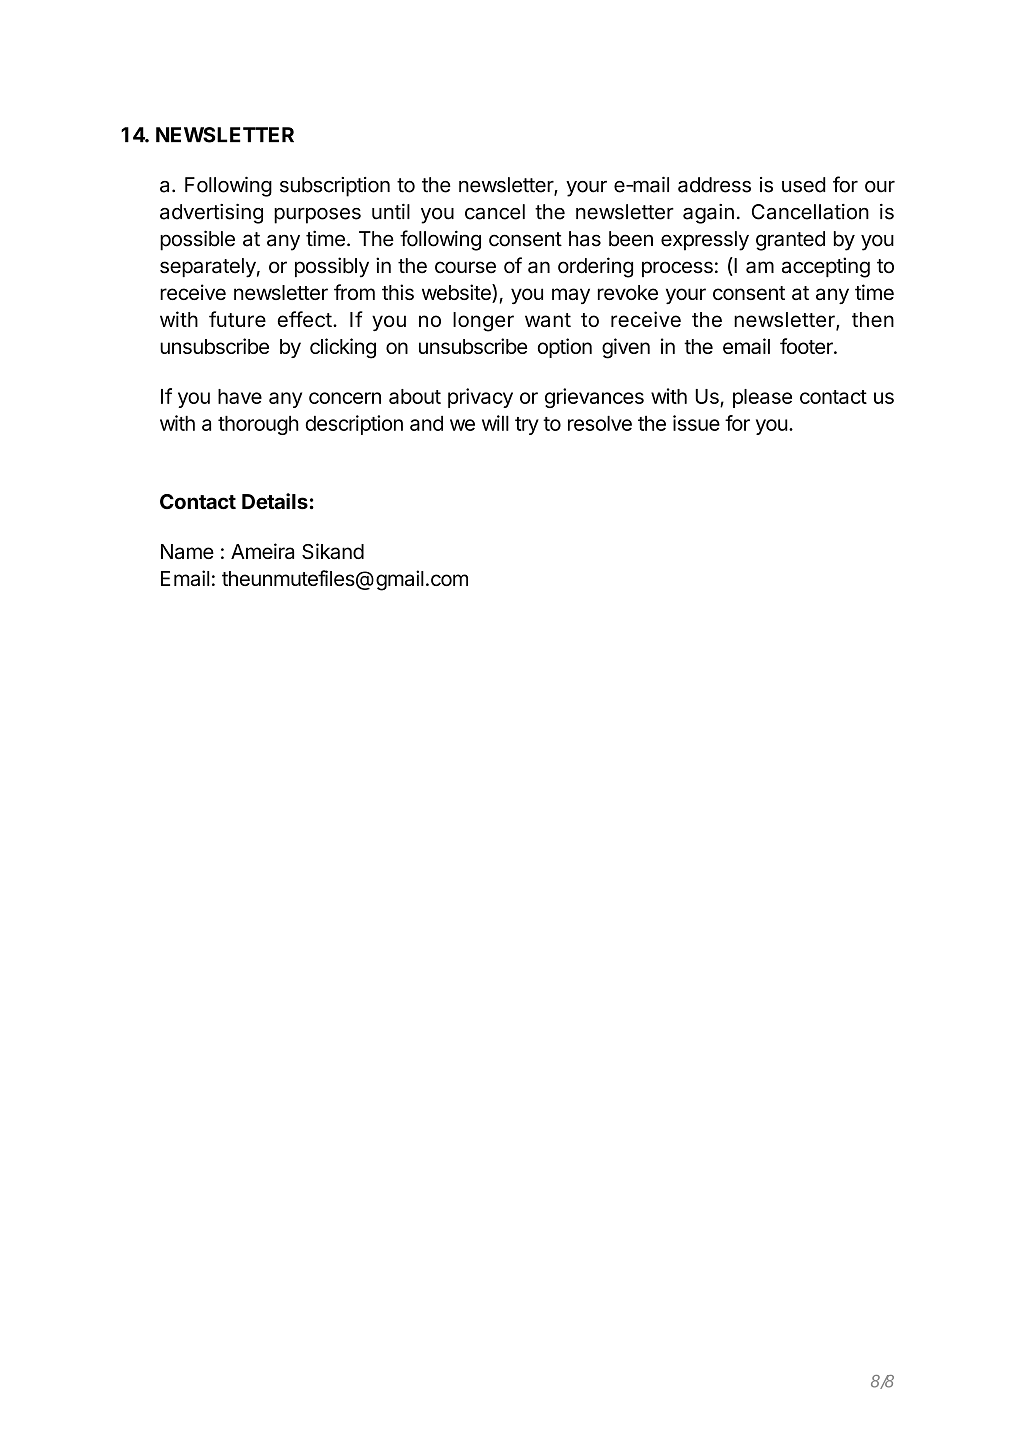  What do you see at coordinates (335, 187) in the screenshot?
I see `subscription` at bounding box center [335, 187].
